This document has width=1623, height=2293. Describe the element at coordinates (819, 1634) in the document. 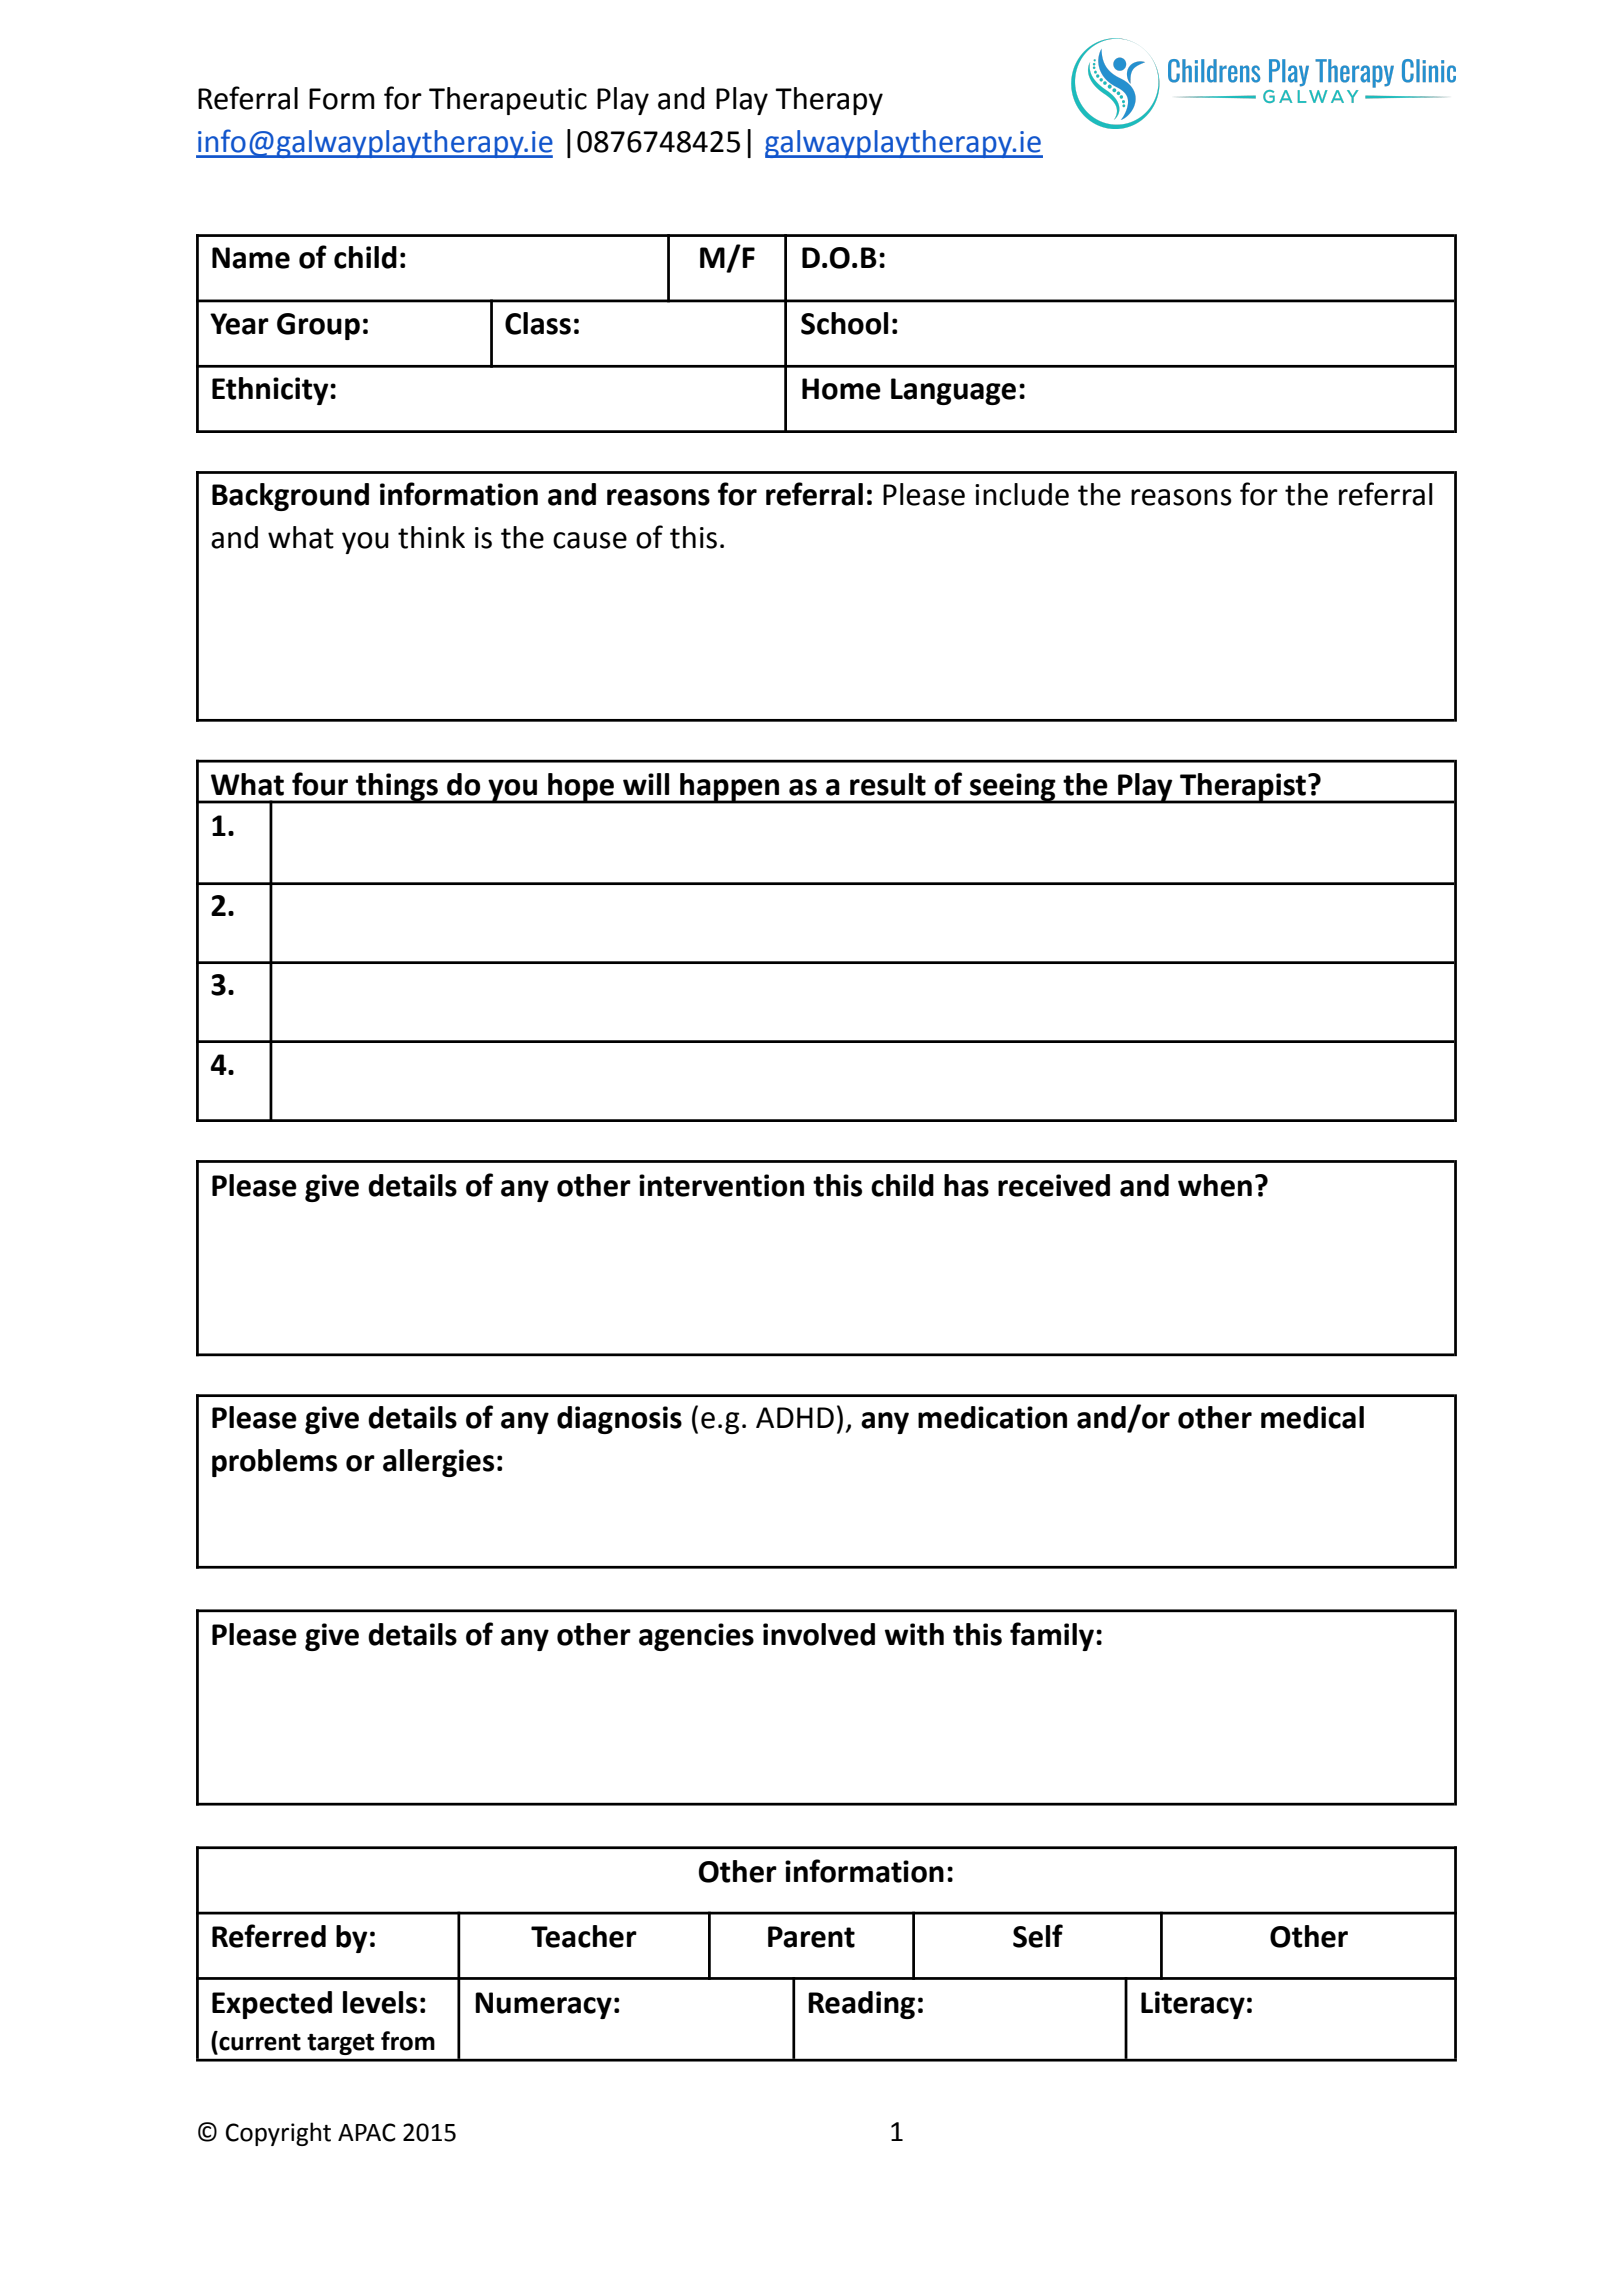

I see `involved` at that location.
